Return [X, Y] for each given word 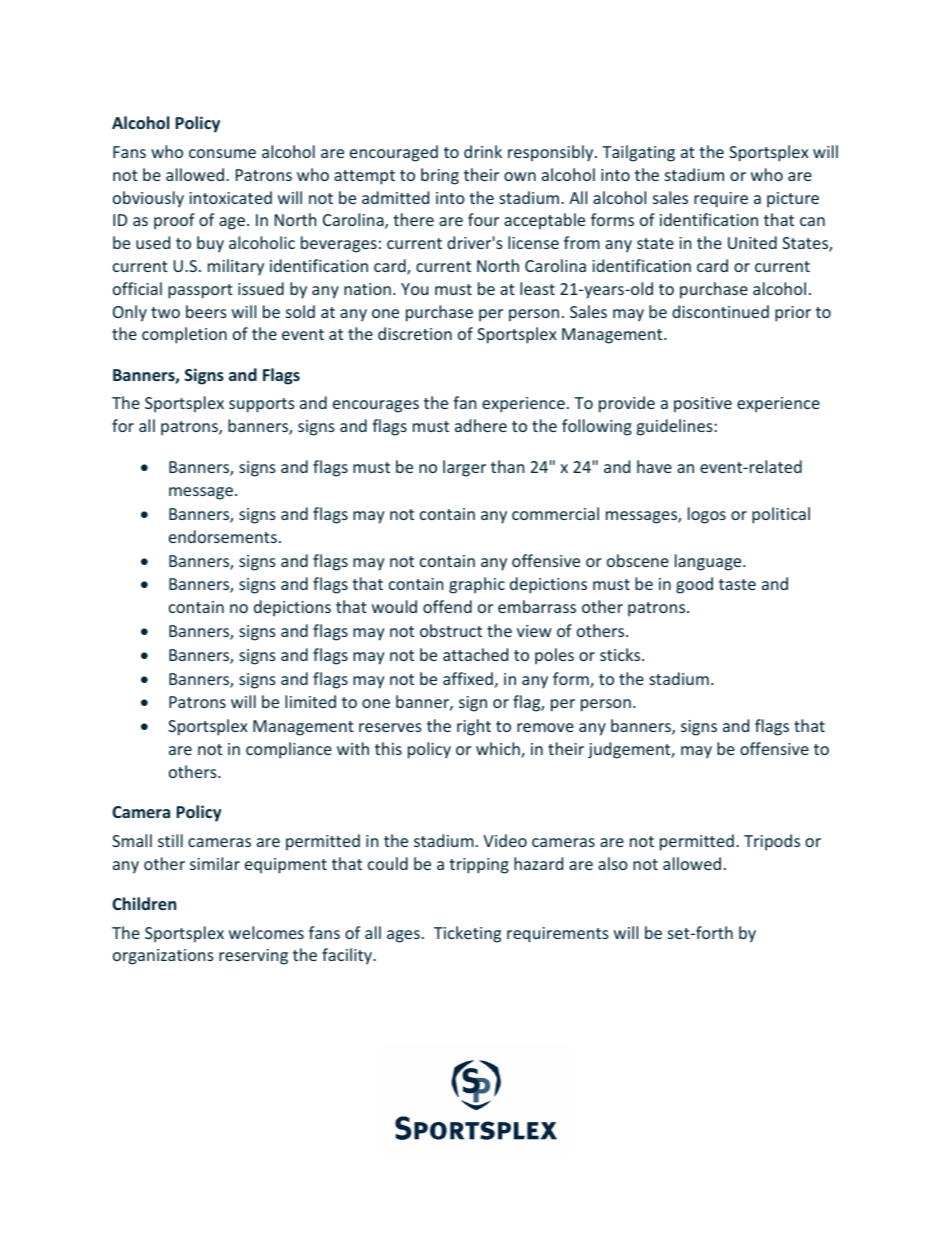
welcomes [266, 932]
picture [793, 200]
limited [310, 701]
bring [440, 176]
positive [703, 405]
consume [222, 153]
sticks [621, 654]
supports [262, 405]
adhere [481, 425]
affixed [468, 678]
